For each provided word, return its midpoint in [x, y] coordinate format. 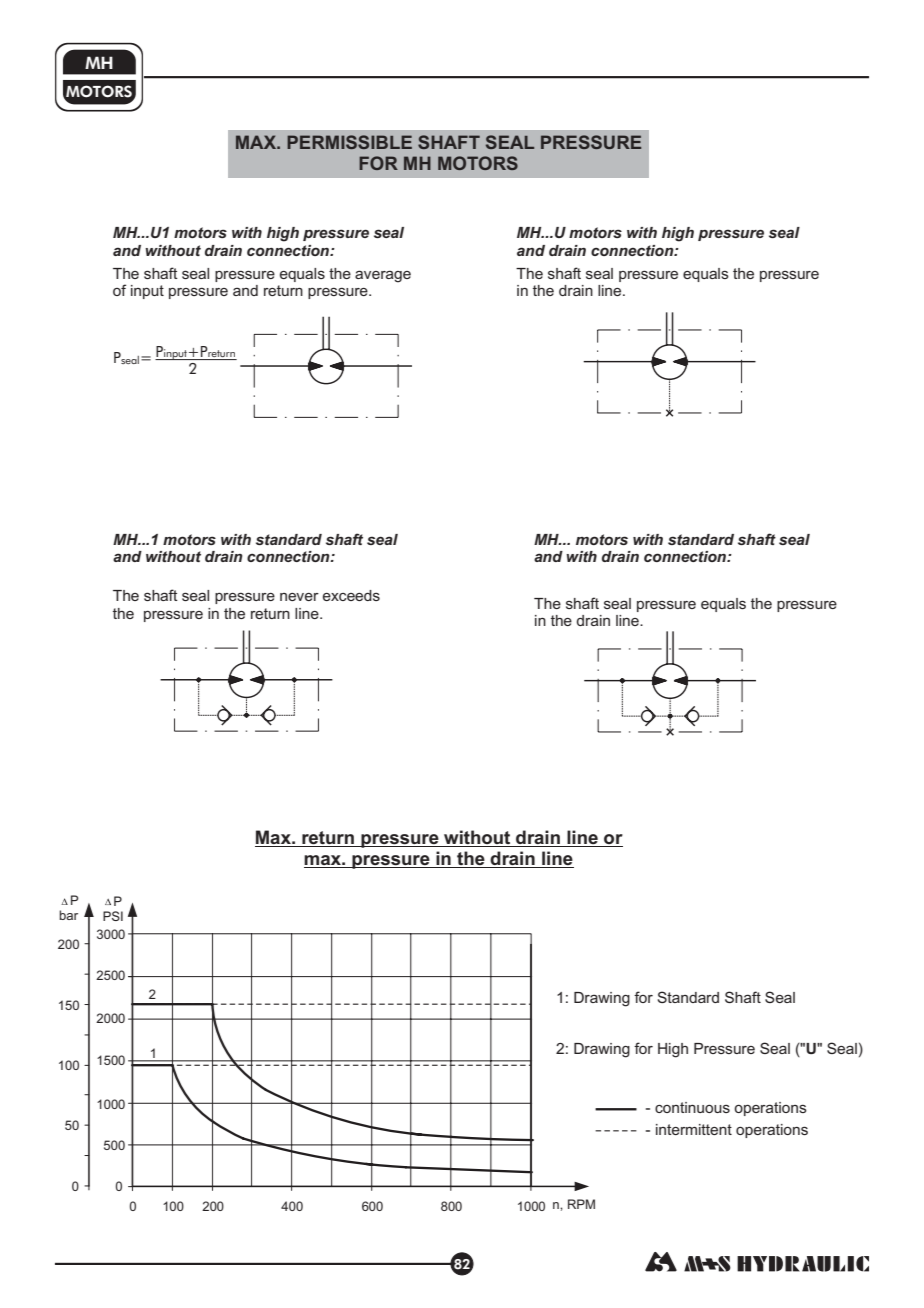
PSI [113, 916]
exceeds [351, 595]
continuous [692, 1107]
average [383, 276]
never [299, 597]
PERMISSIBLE [349, 142]
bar [68, 915]
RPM [581, 1204]
